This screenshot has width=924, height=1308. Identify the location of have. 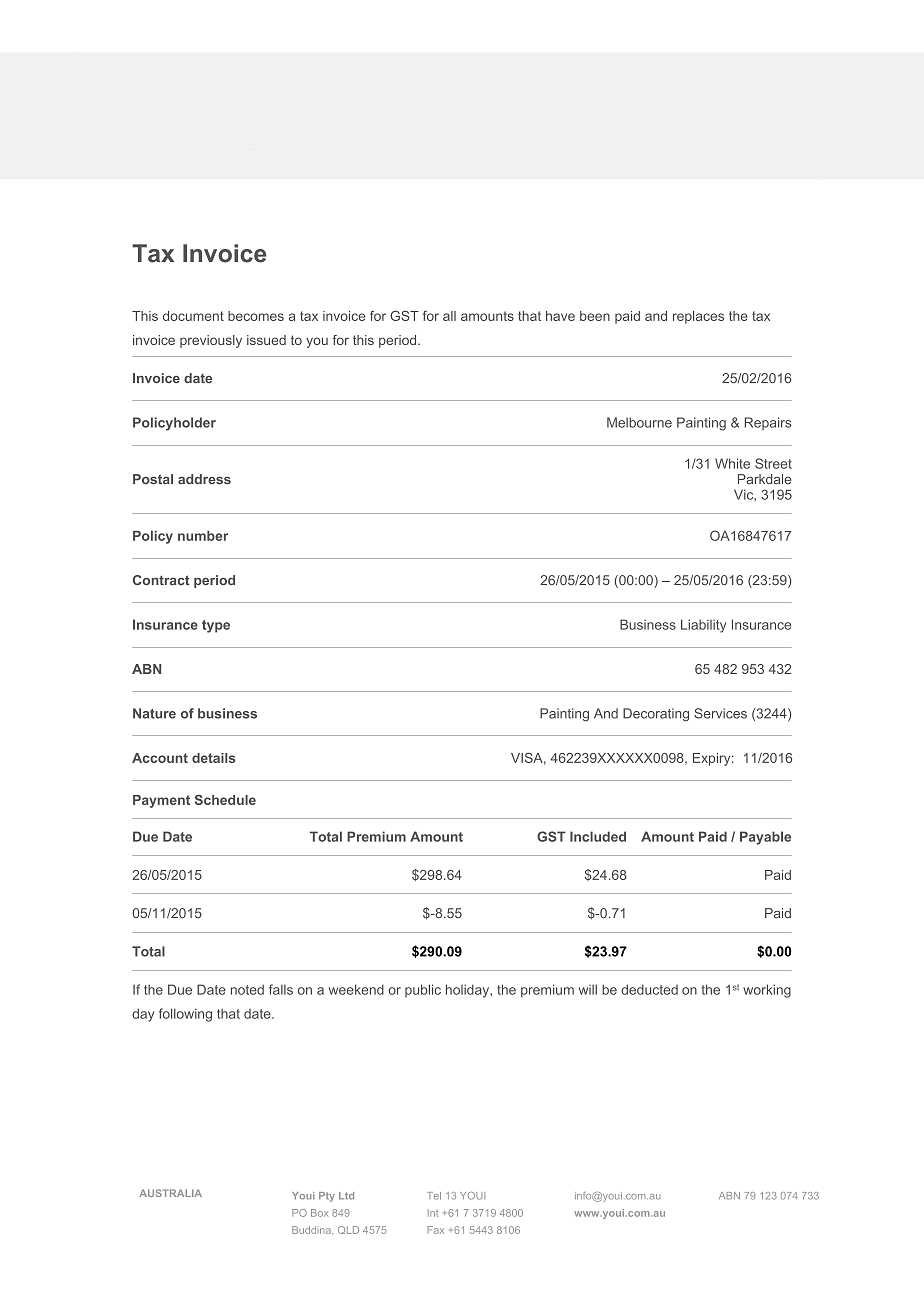
(560, 316).
